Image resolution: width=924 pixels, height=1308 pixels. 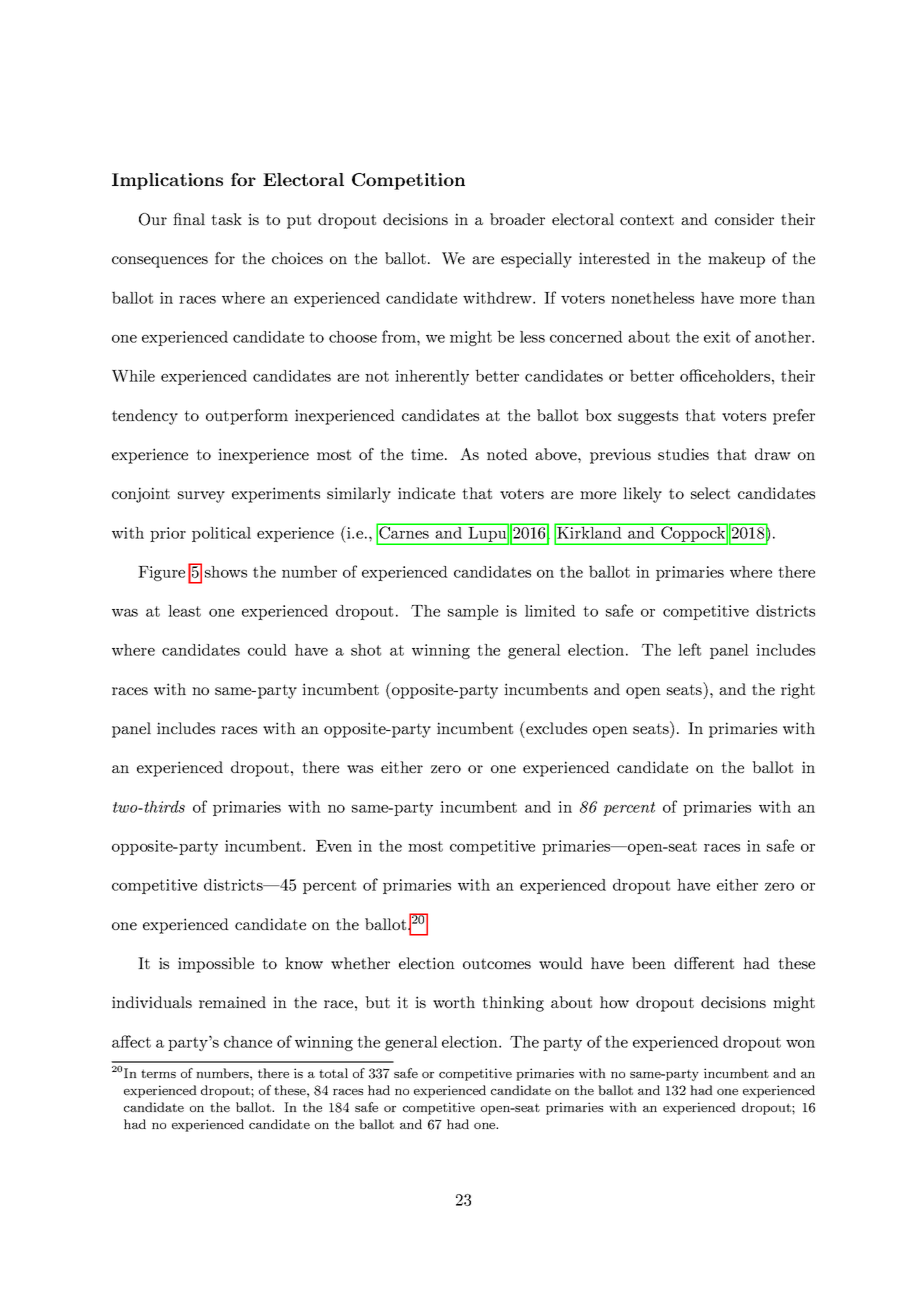 What do you see at coordinates (517, 219) in the screenshot?
I see `broader` at bounding box center [517, 219].
